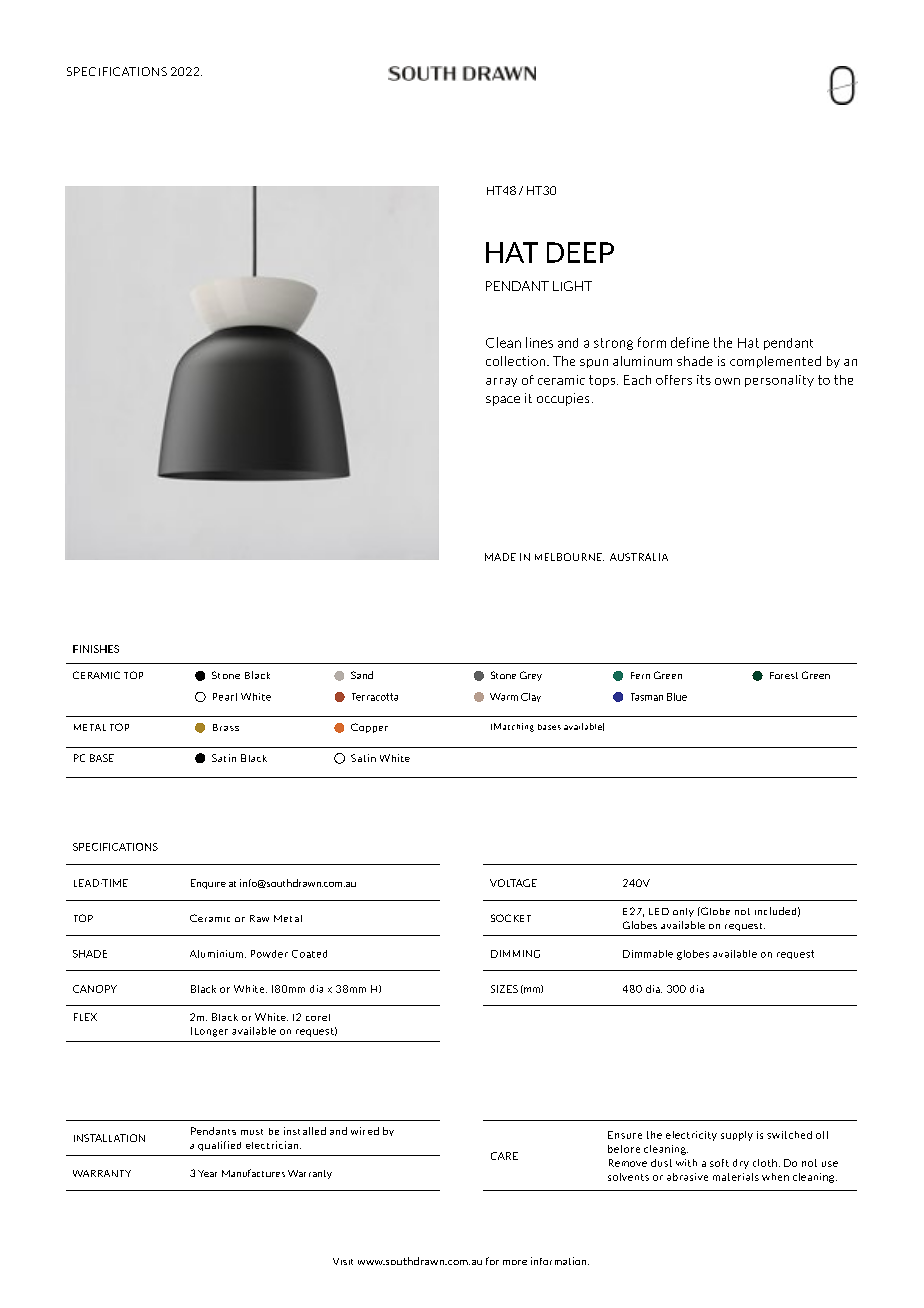 The image size is (924, 1308). Describe the element at coordinates (648, 954) in the image. I see `Dimmable` at that location.
